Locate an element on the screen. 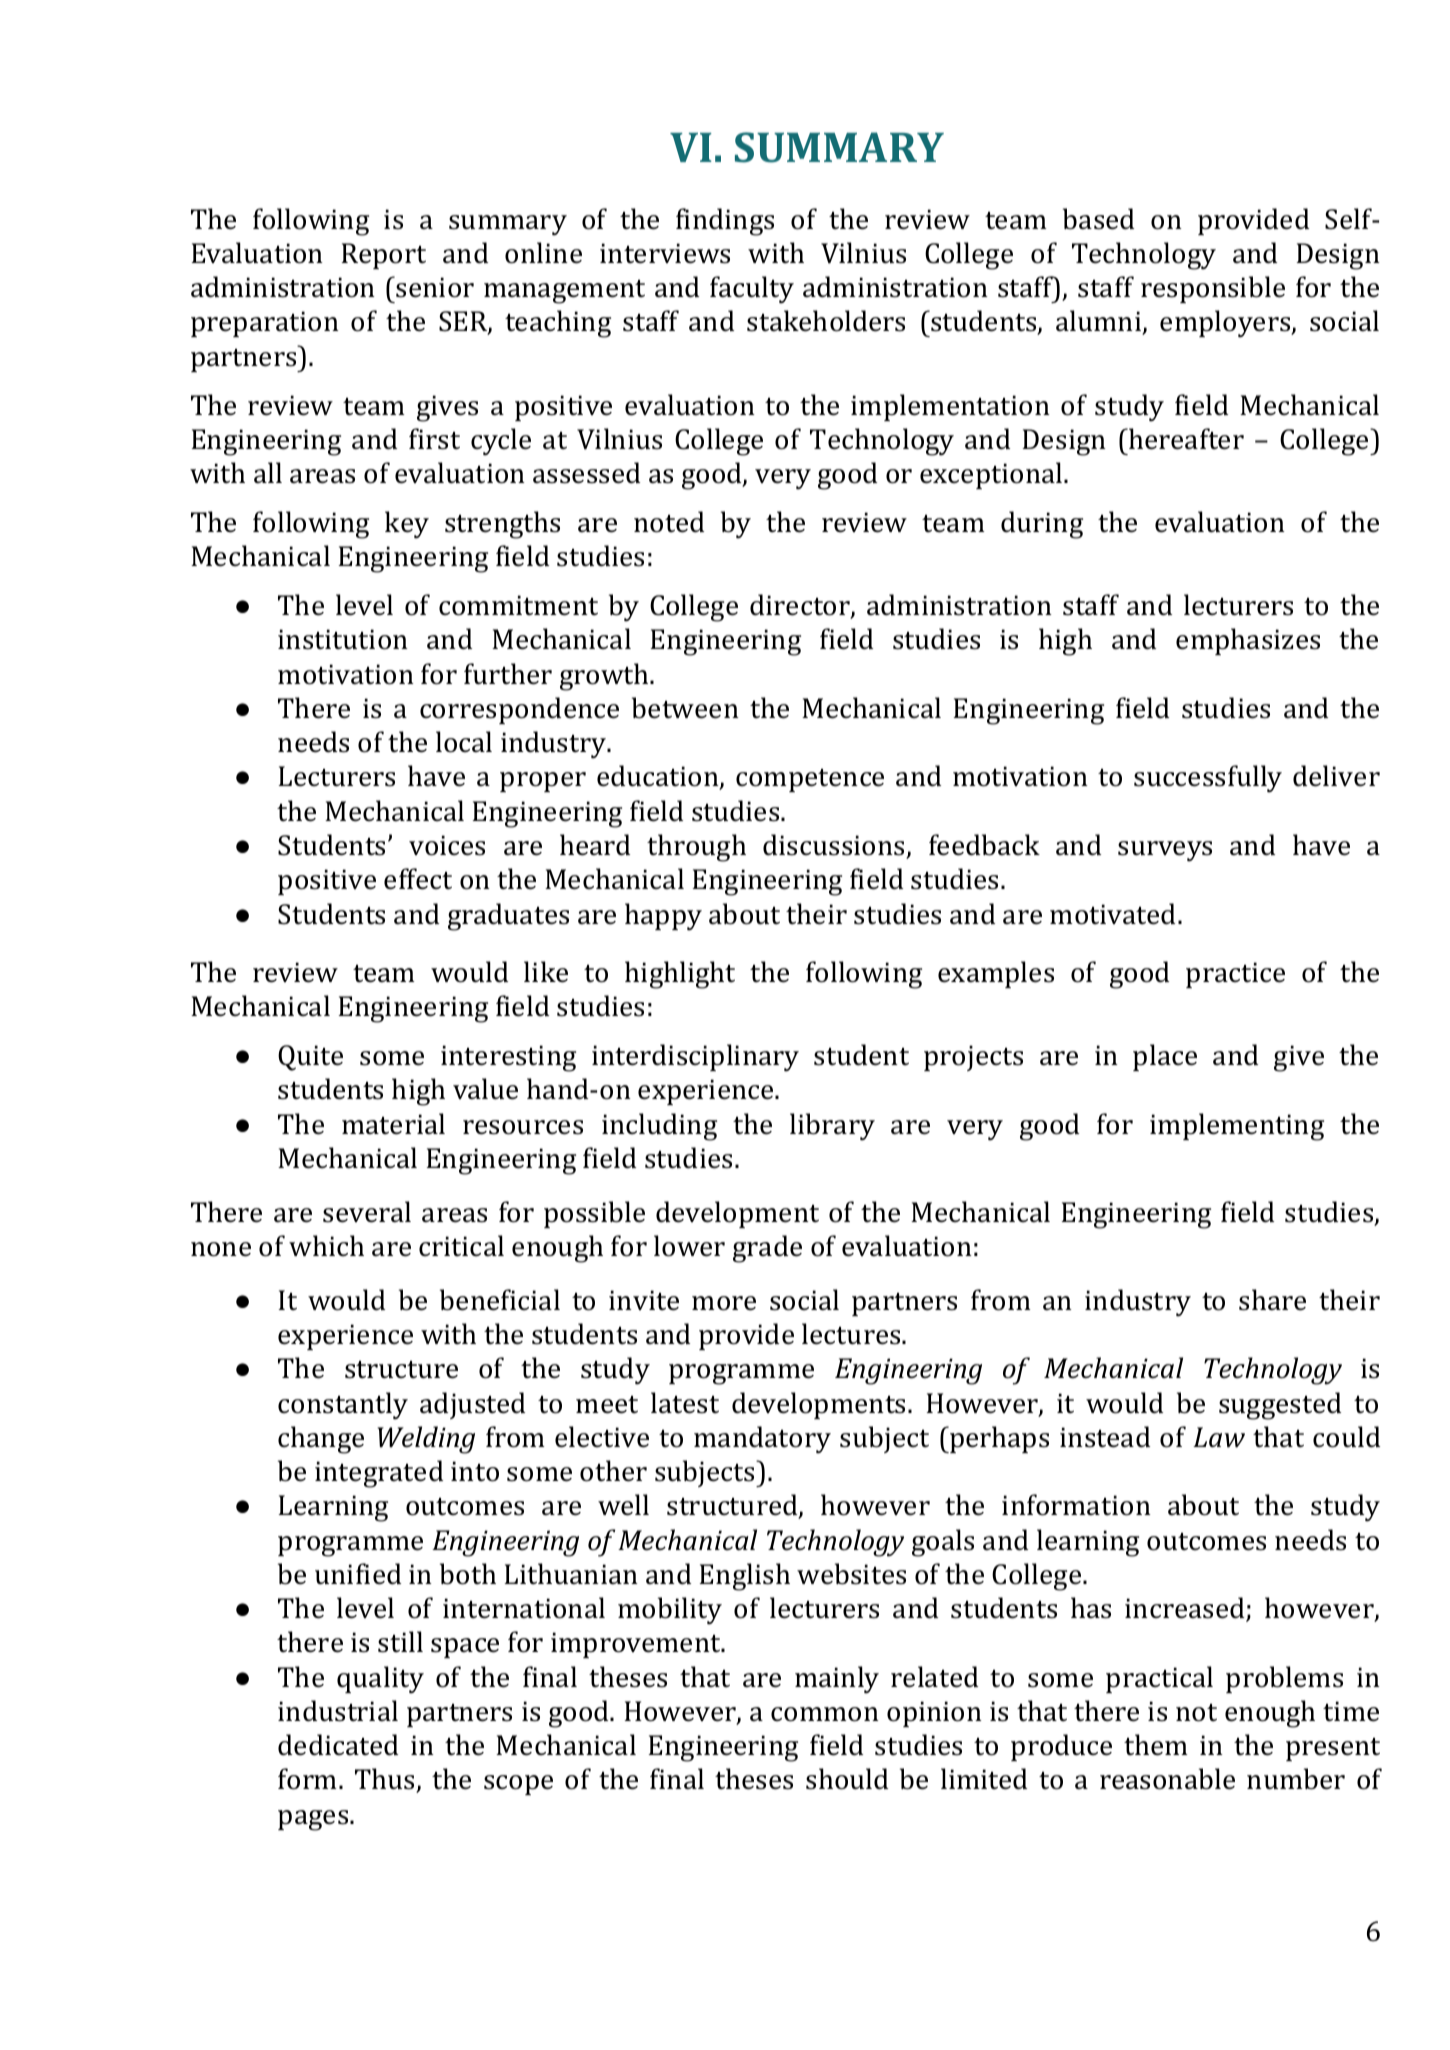 This screenshot has width=1450, height=2050. interdisciplinary is located at coordinates (695, 1058).
